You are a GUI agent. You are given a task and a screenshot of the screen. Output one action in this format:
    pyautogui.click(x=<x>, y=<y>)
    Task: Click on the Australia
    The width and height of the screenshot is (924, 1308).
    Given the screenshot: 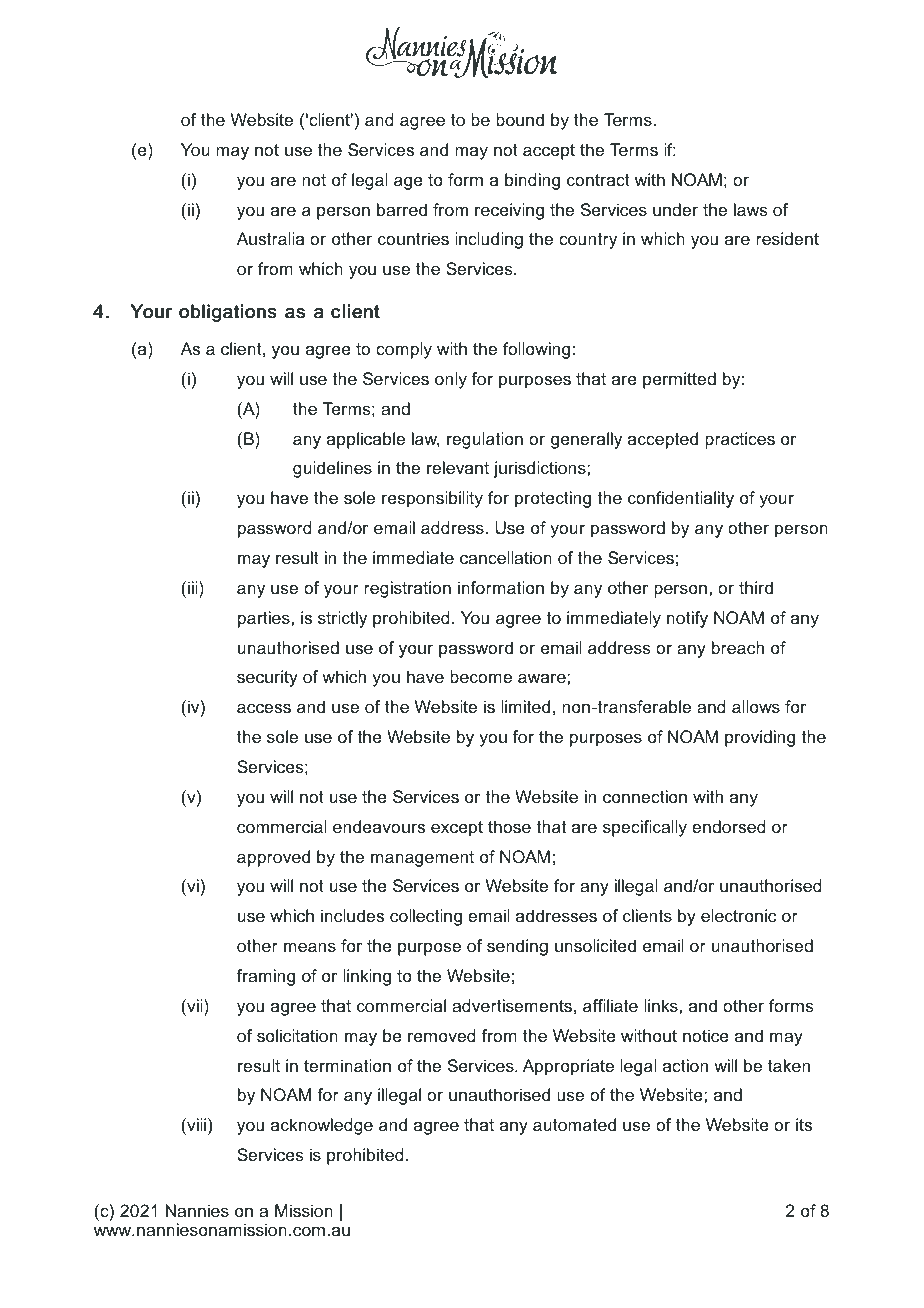 What is the action you would take?
    pyautogui.click(x=270, y=238)
